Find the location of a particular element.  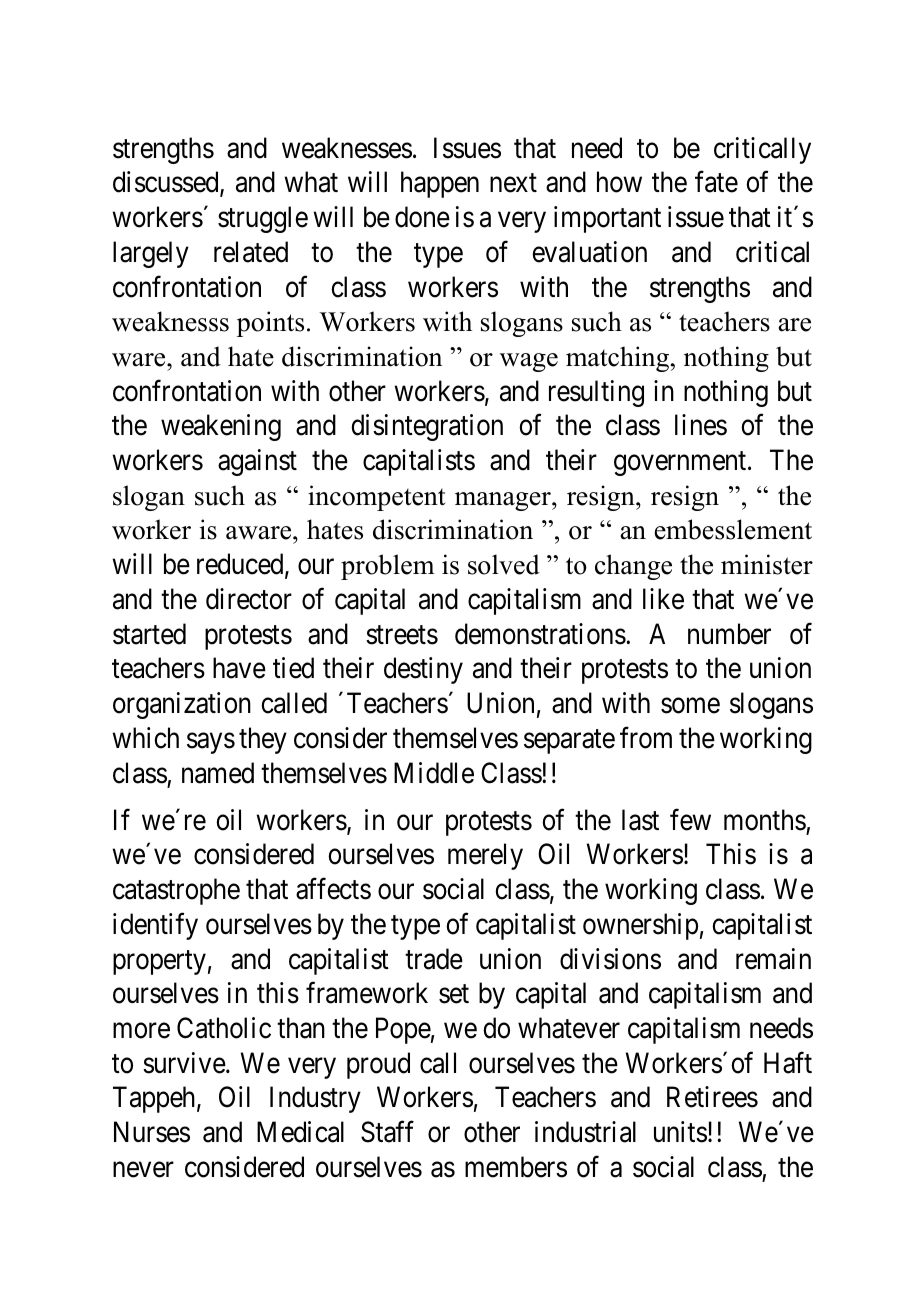

ownership is located at coordinates (640, 926).
